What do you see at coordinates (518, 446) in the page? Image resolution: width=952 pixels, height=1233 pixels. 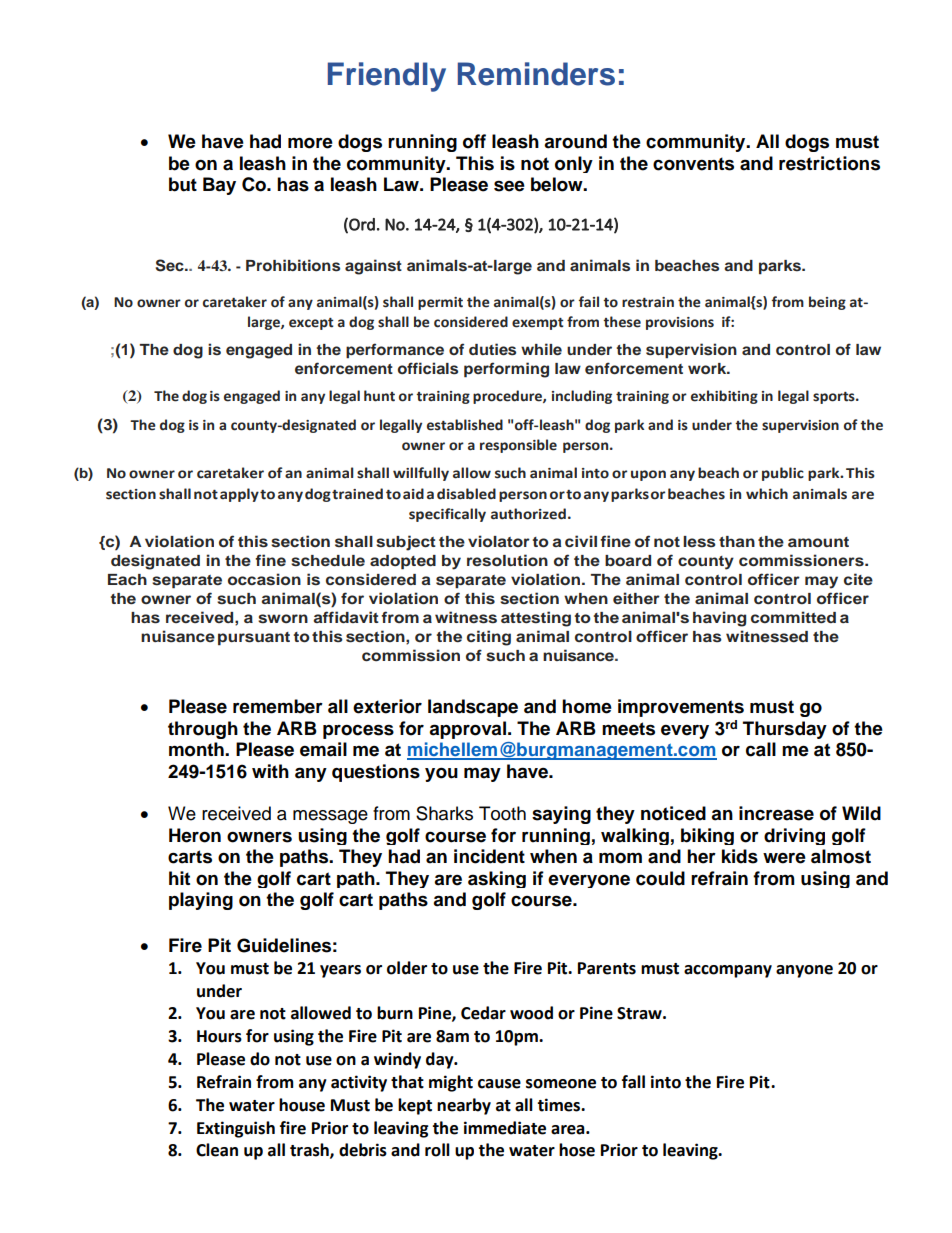 I see `responsible` at bounding box center [518, 446].
